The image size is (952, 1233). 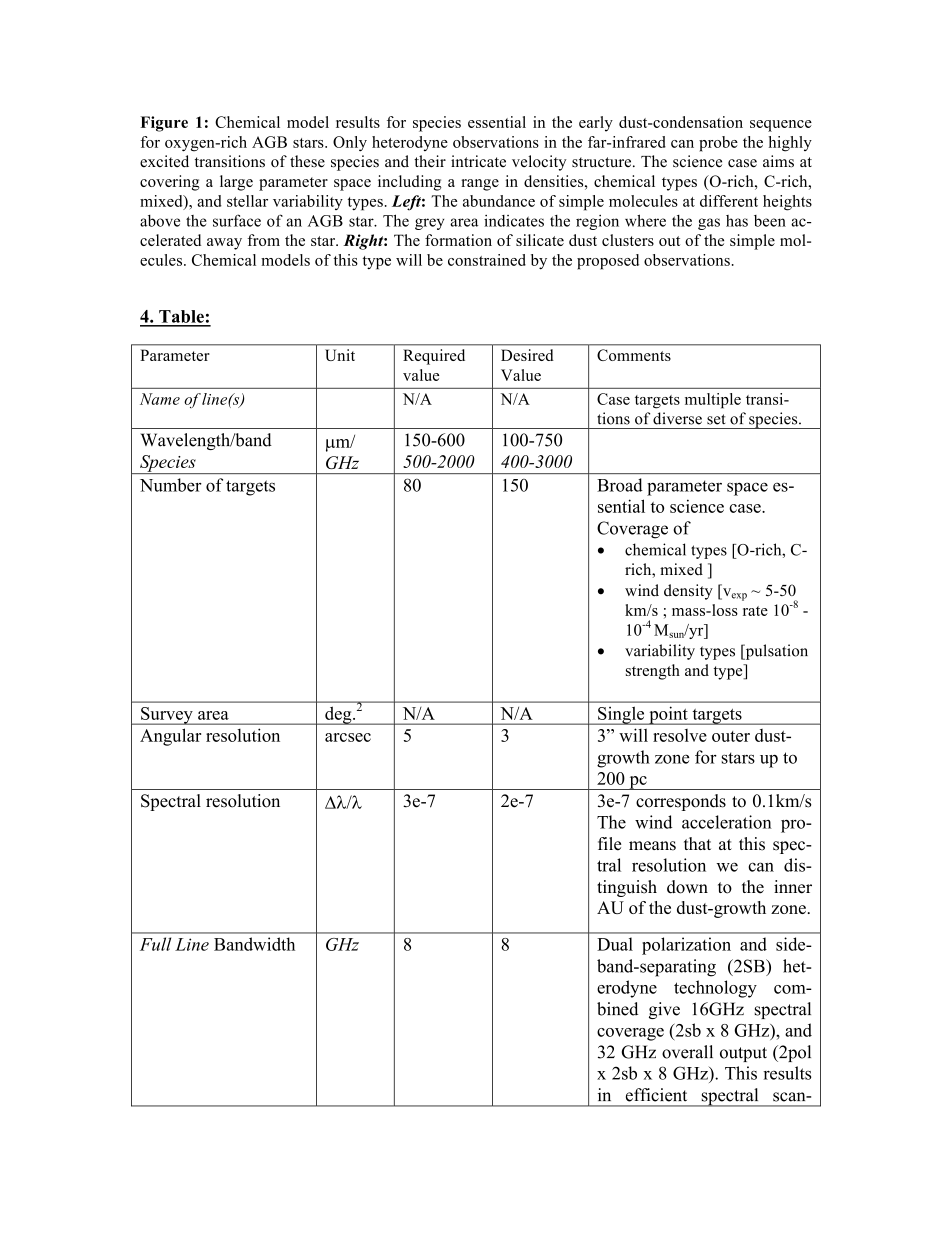 I want to click on strength, so click(x=653, y=672).
